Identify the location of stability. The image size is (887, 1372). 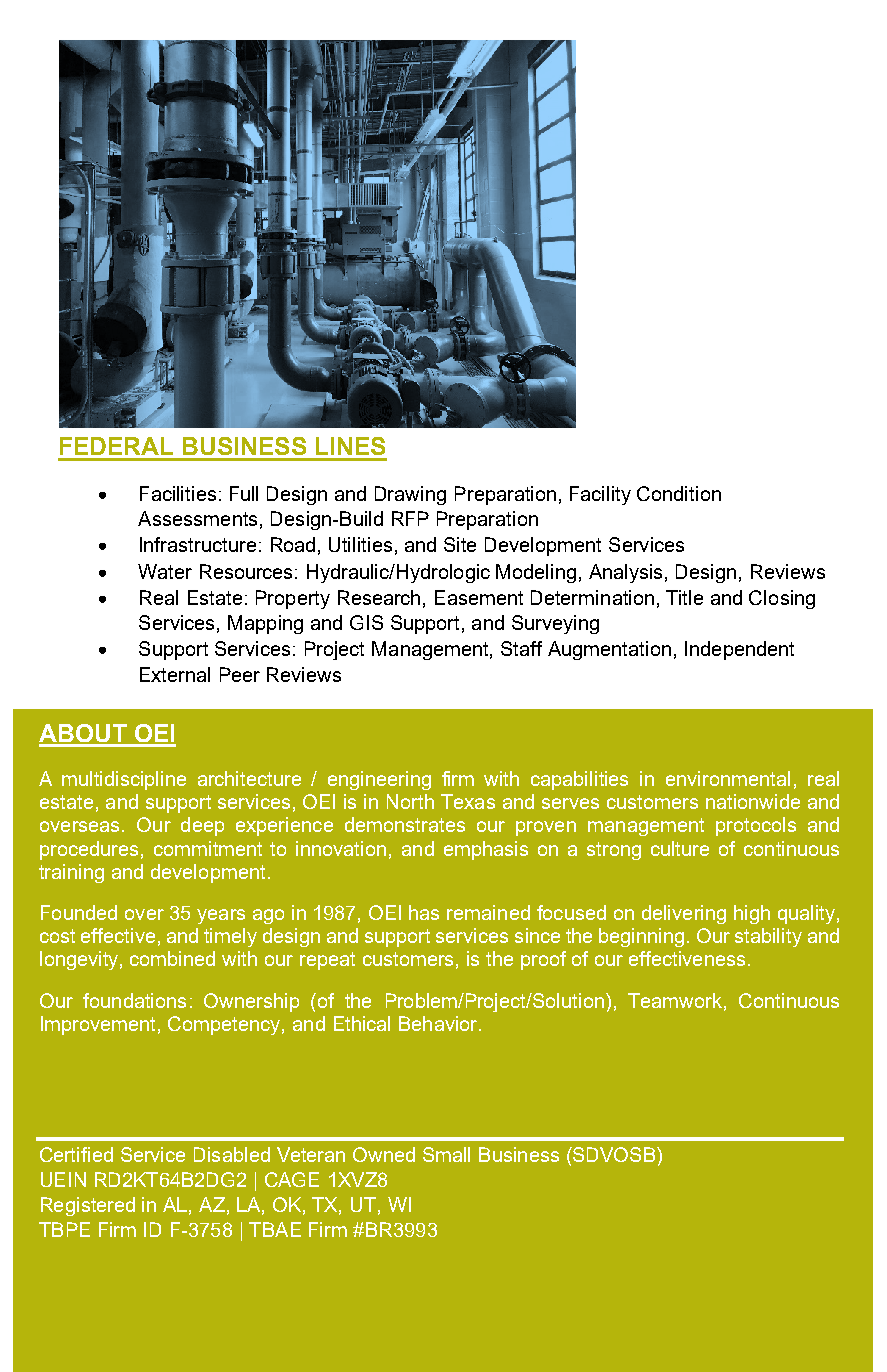
(768, 937).
